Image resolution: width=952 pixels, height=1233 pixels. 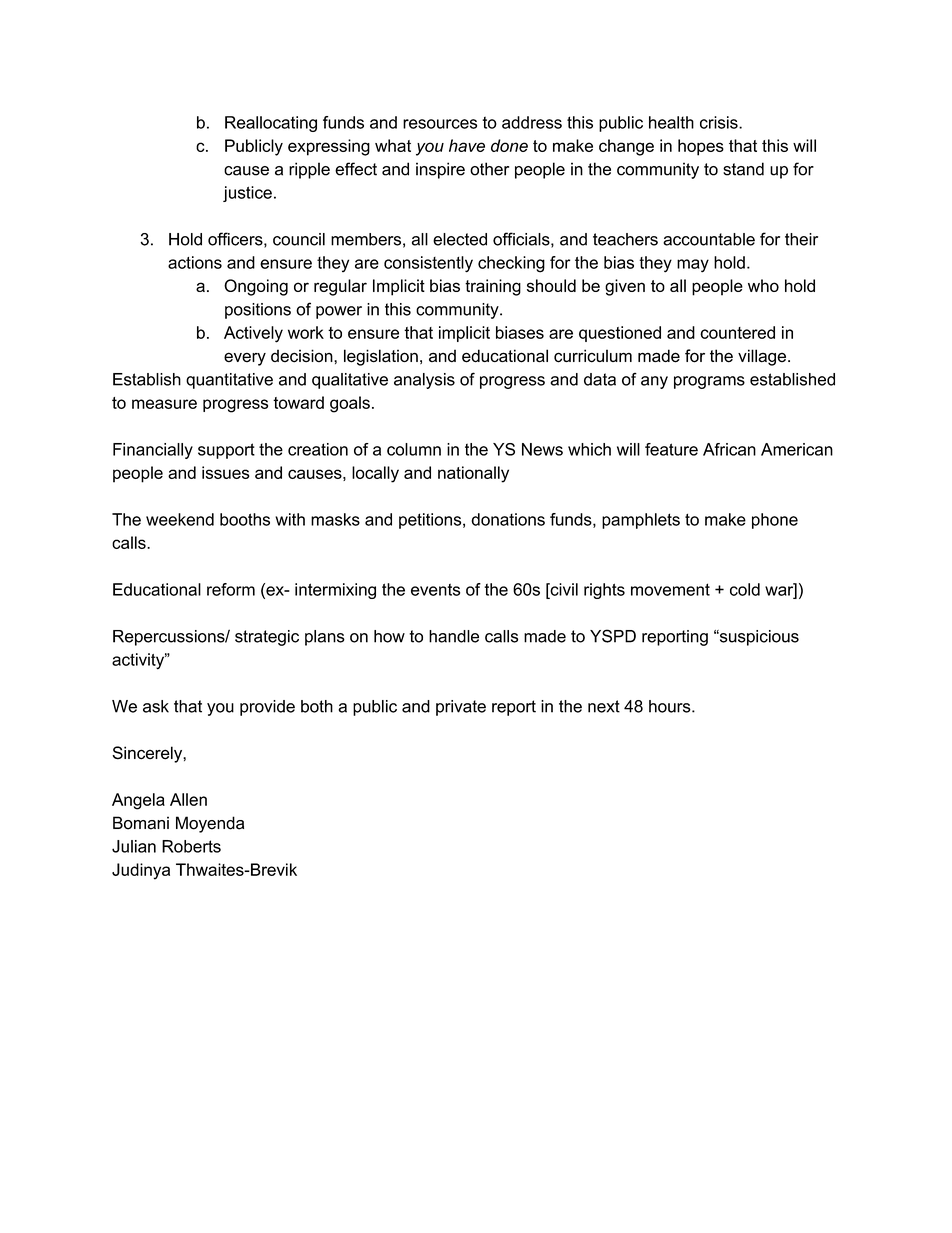 What do you see at coordinates (729, 449) in the page?
I see `African` at bounding box center [729, 449].
